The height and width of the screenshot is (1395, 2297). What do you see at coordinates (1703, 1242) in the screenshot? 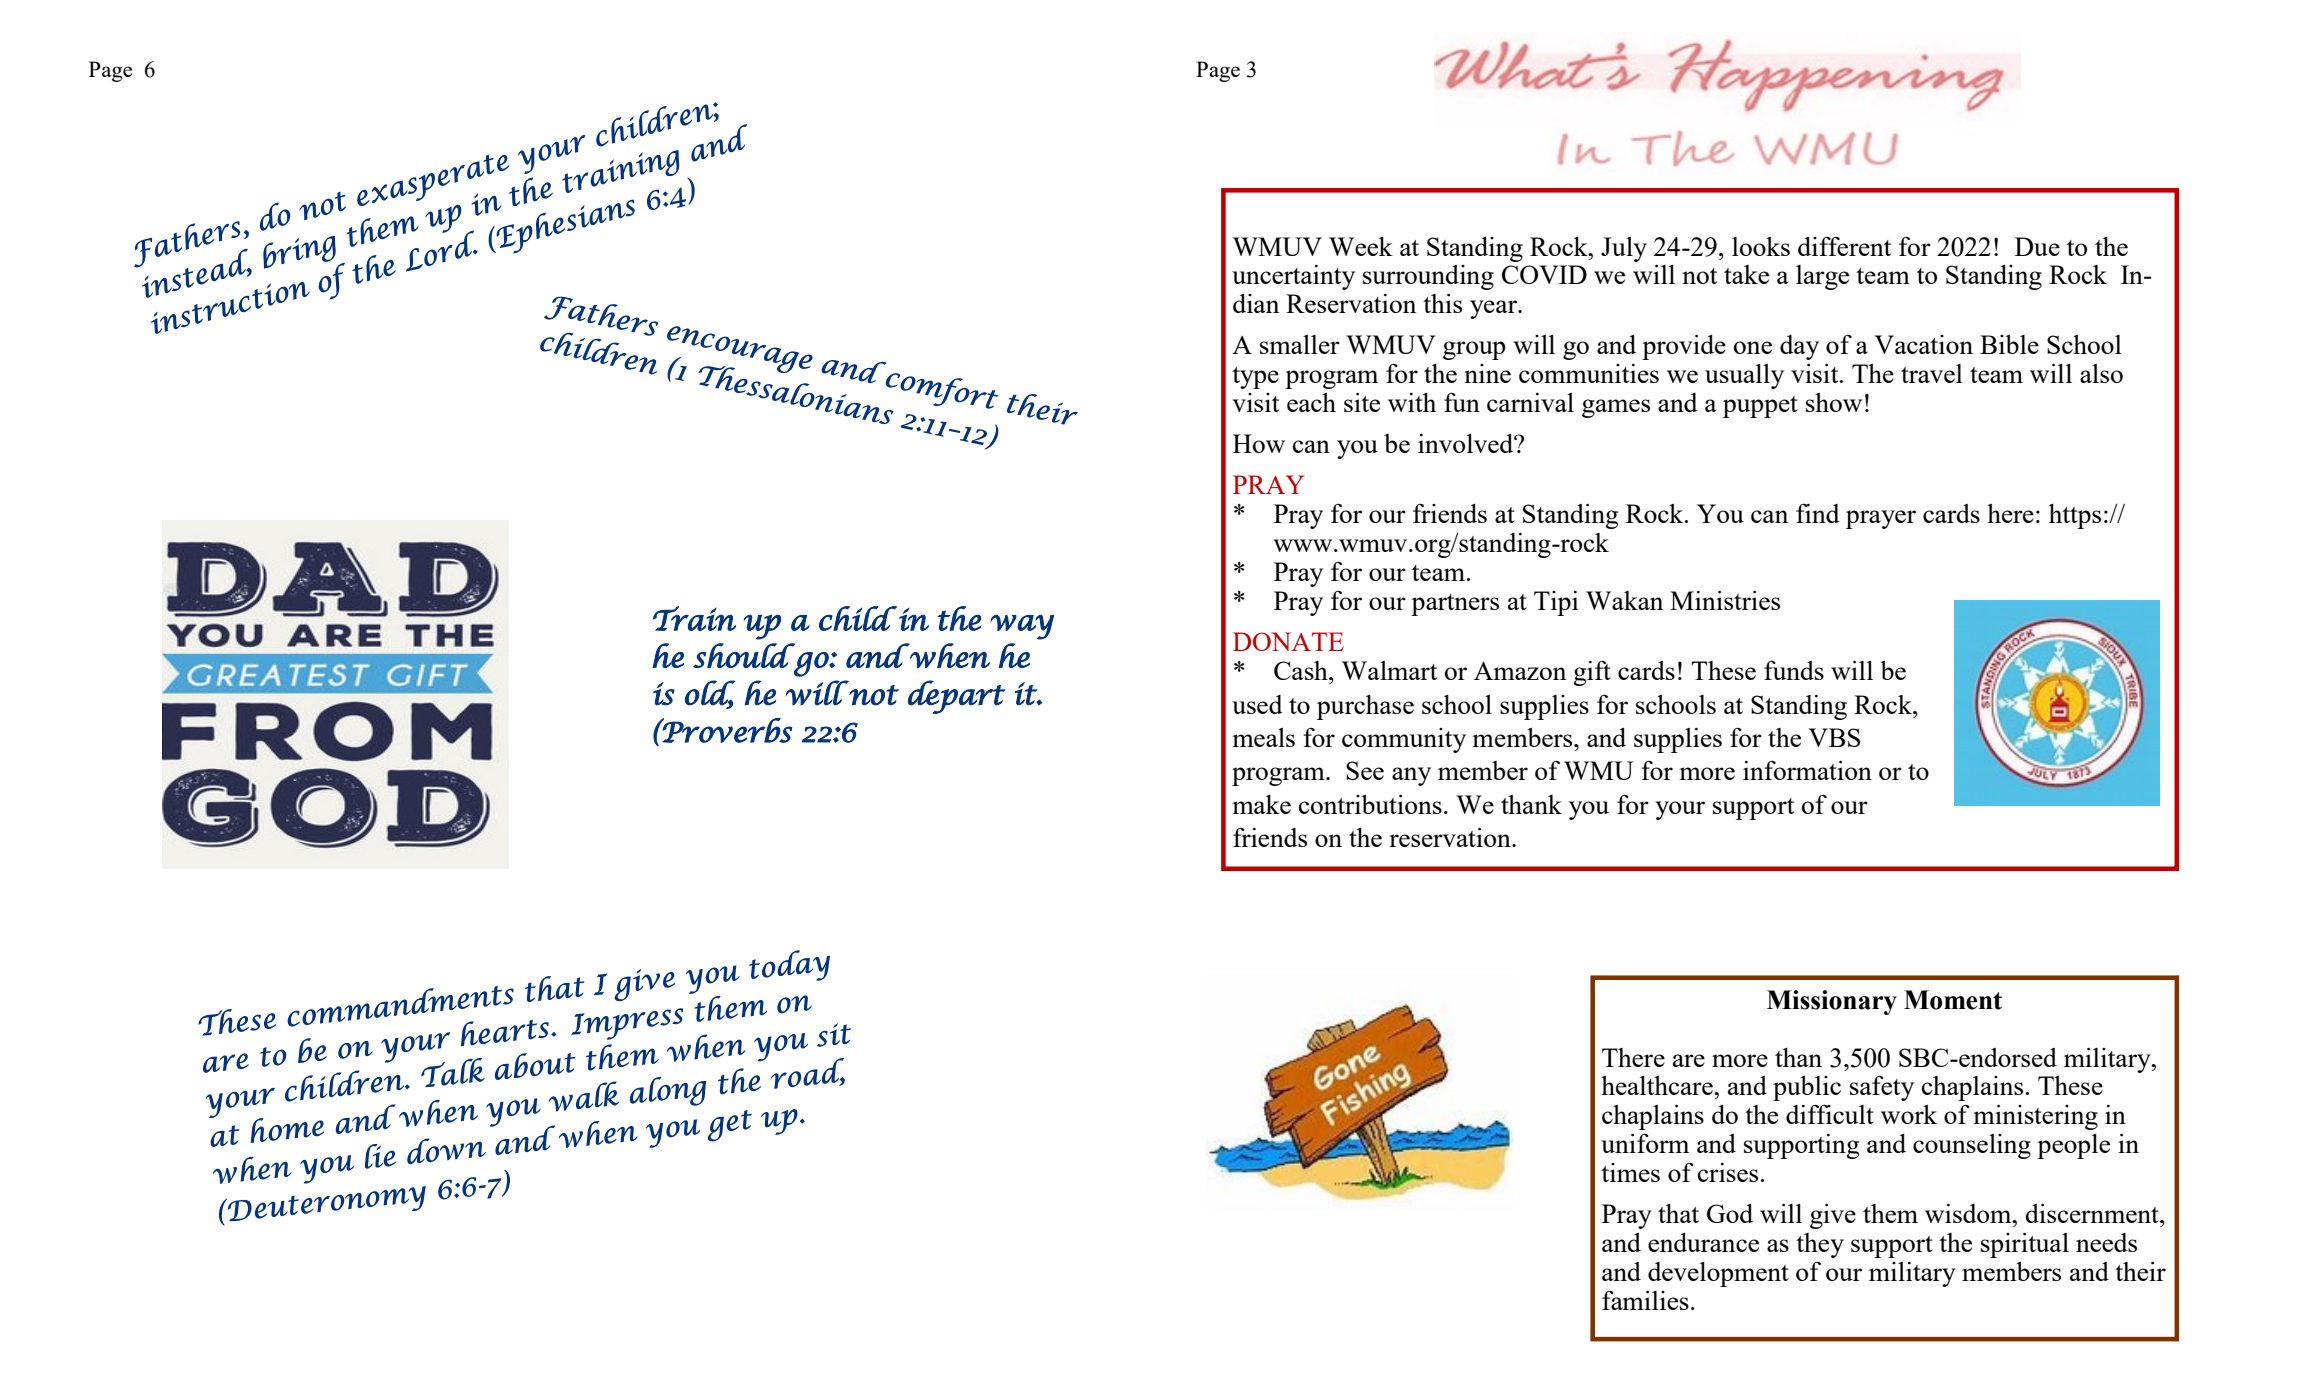
I see `endurance` at bounding box center [1703, 1242].
